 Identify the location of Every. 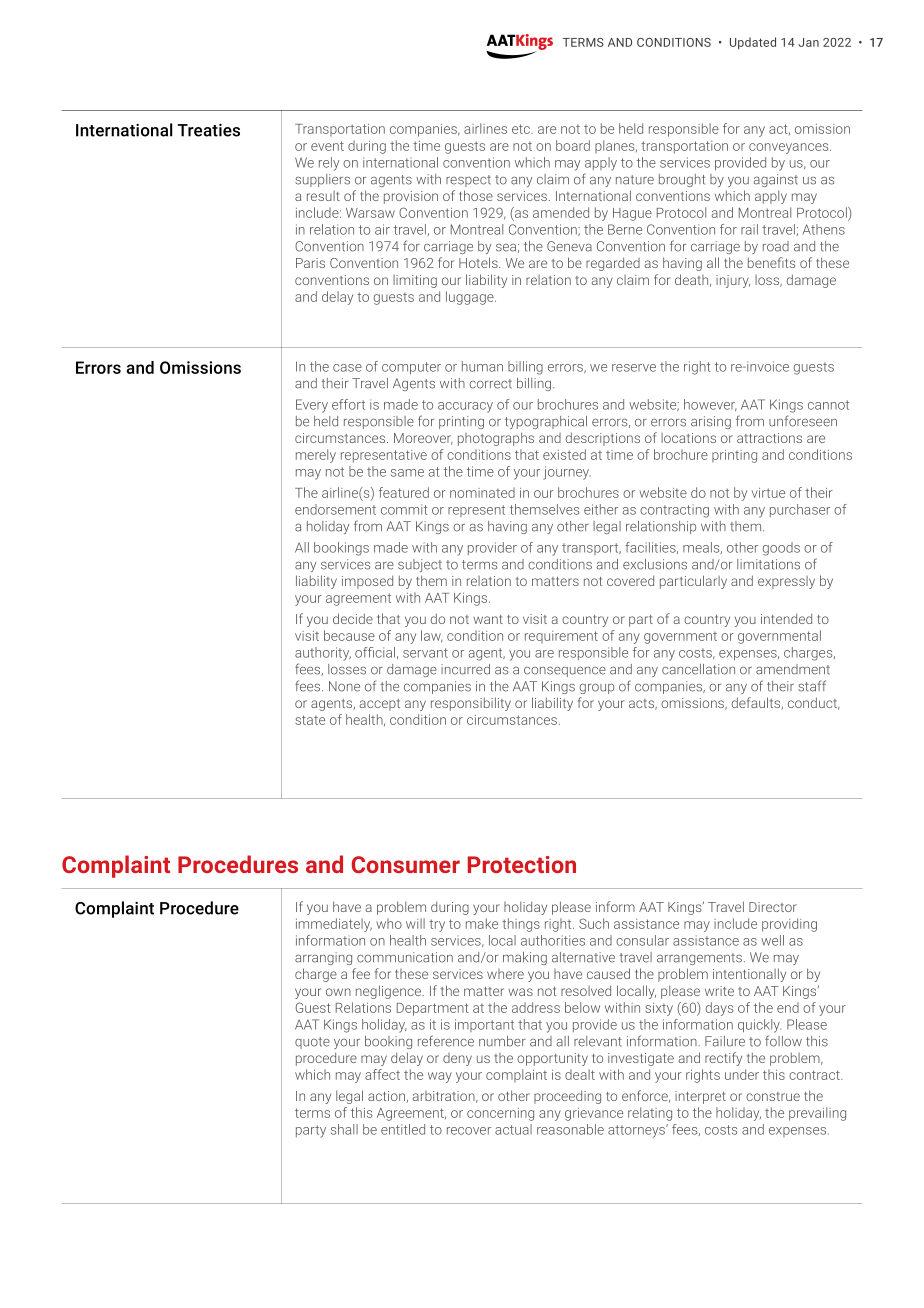
(312, 406).
